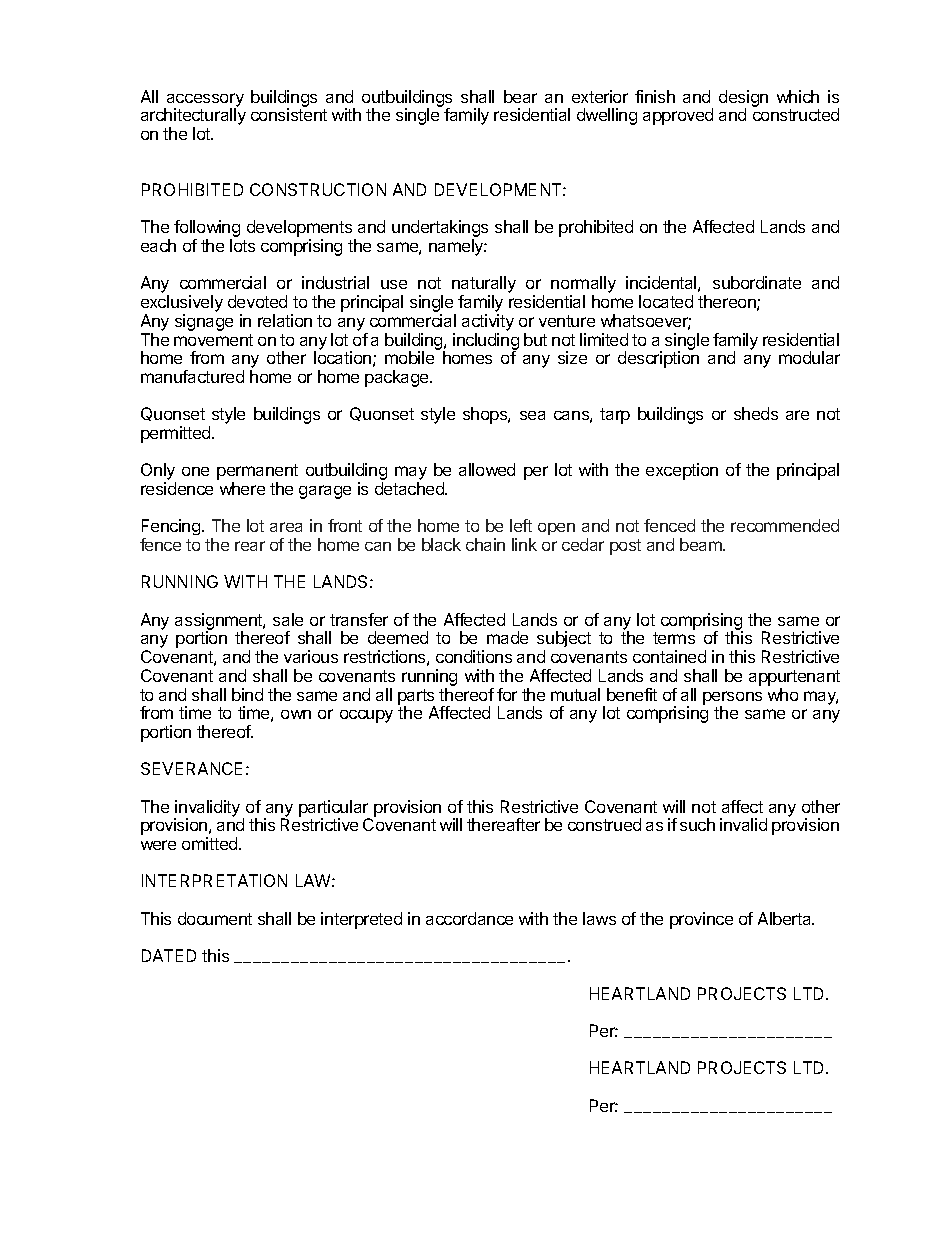 This image has height=1233, width=952. What do you see at coordinates (469, 918) in the image?
I see `accordance` at bounding box center [469, 918].
